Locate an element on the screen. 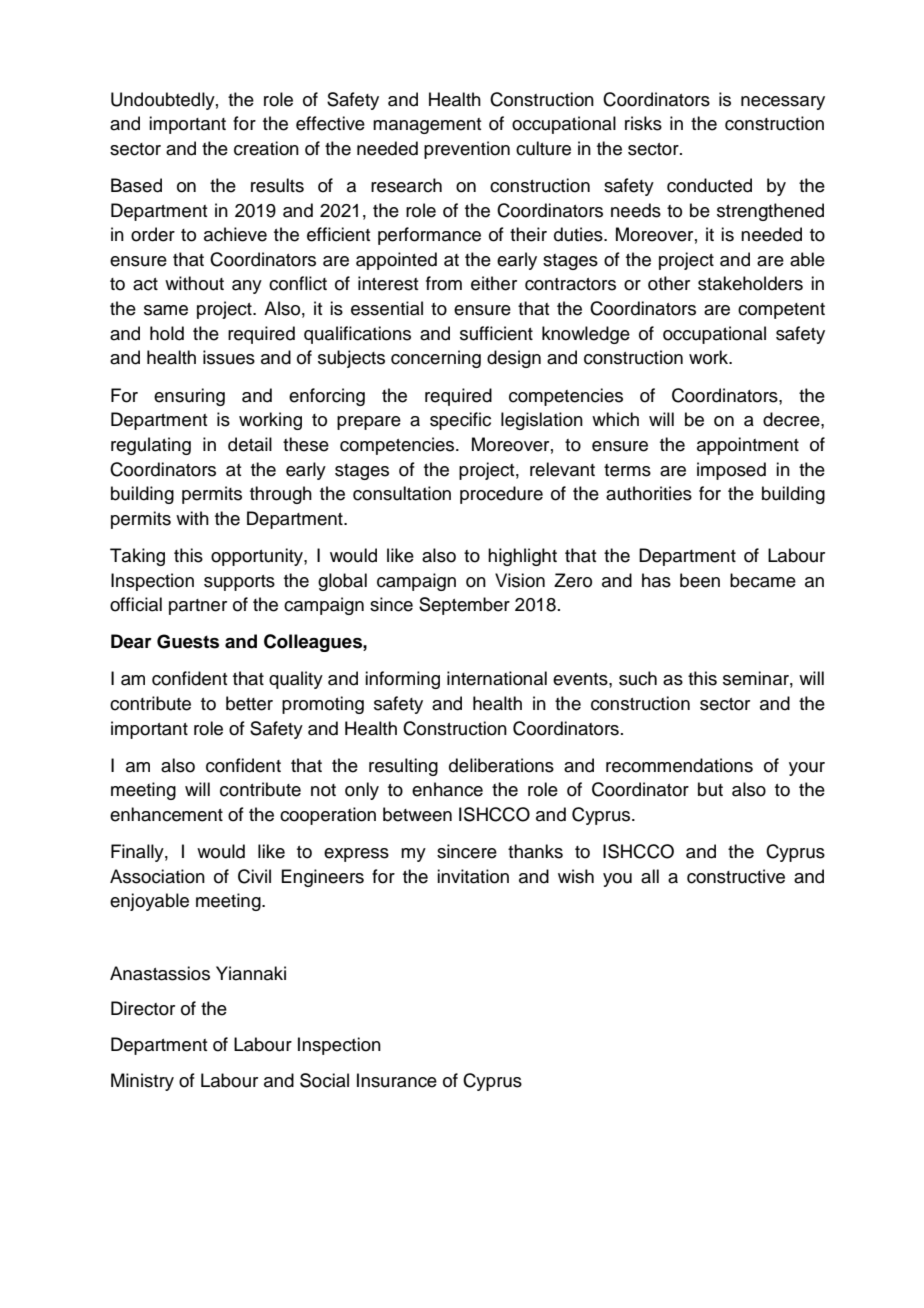 Image resolution: width=924 pixels, height=1308 pixels. appointment is located at coordinates (748, 446).
